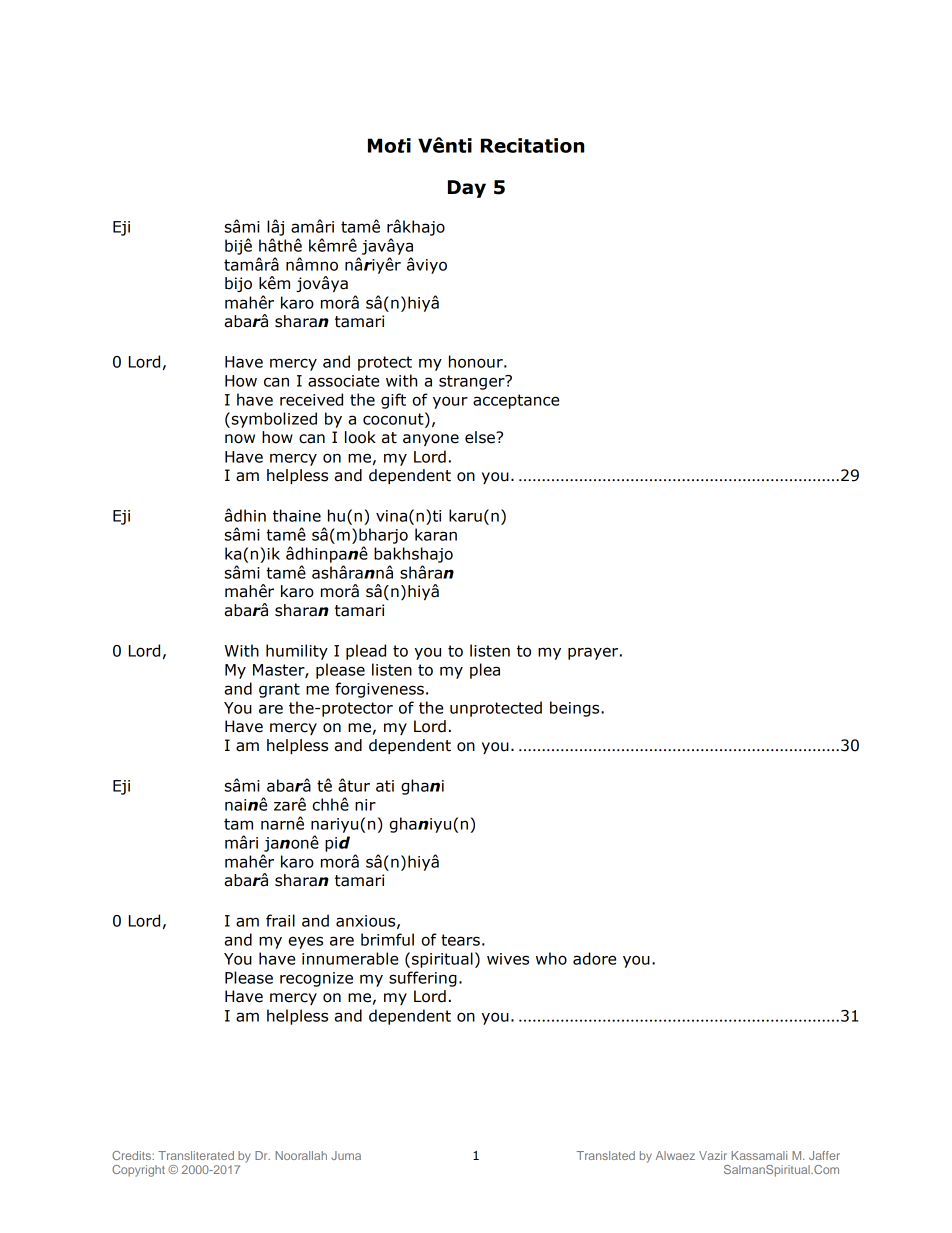  I want to click on Transliterated, so click(196, 1155).
